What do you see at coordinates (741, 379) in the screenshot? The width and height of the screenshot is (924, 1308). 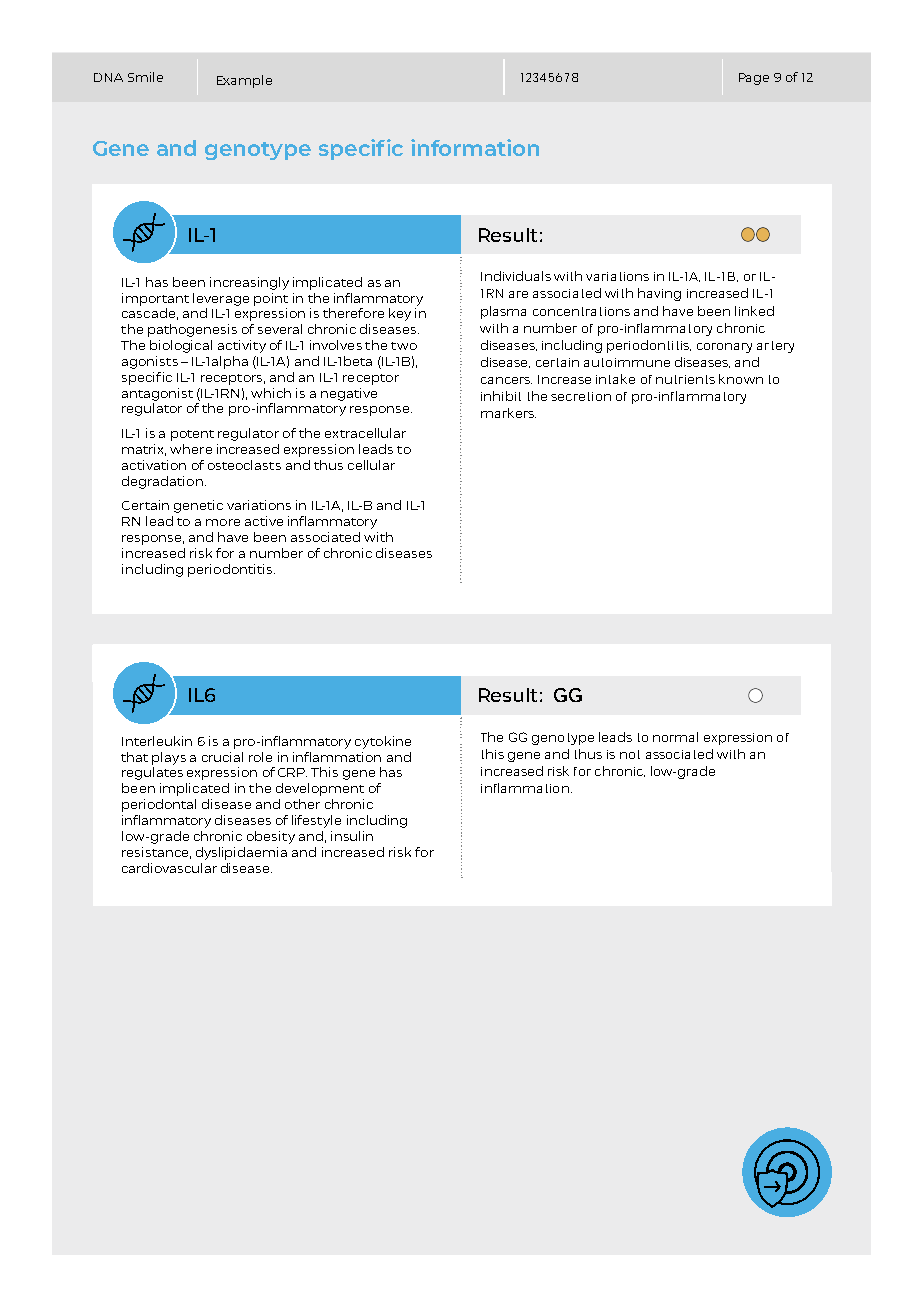 I see `known` at bounding box center [741, 379].
